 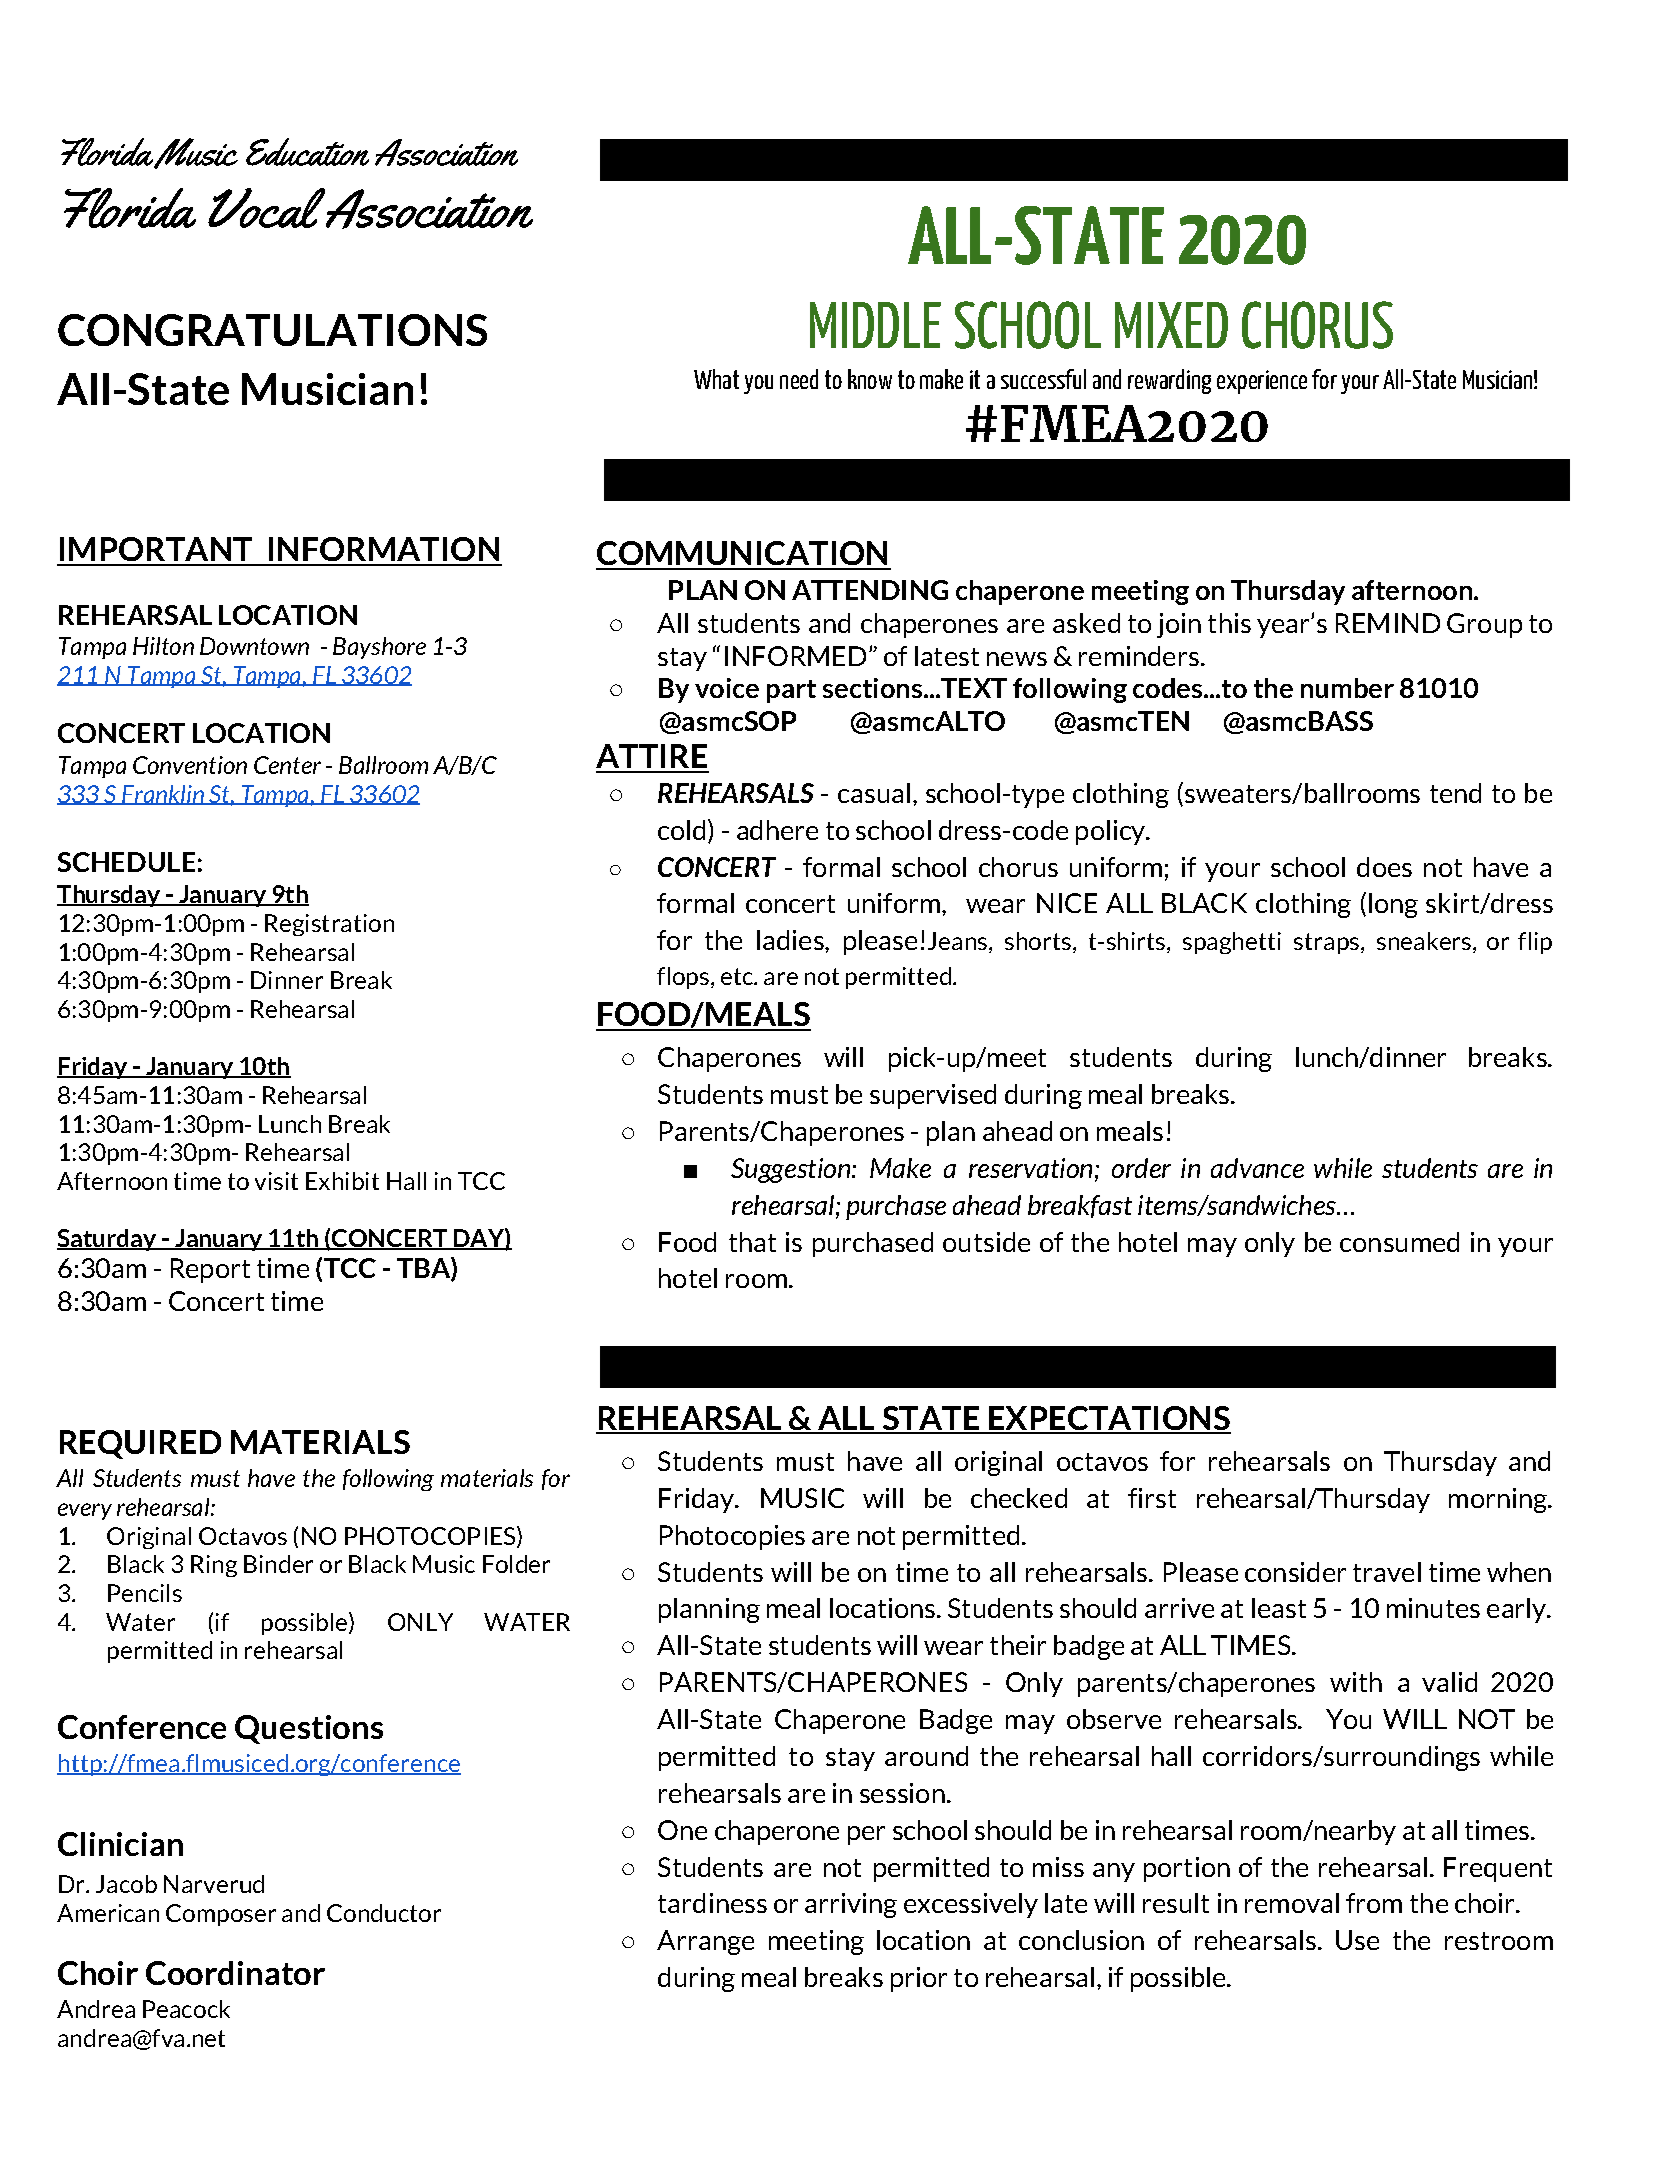 I want to click on Education, so click(x=307, y=152).
